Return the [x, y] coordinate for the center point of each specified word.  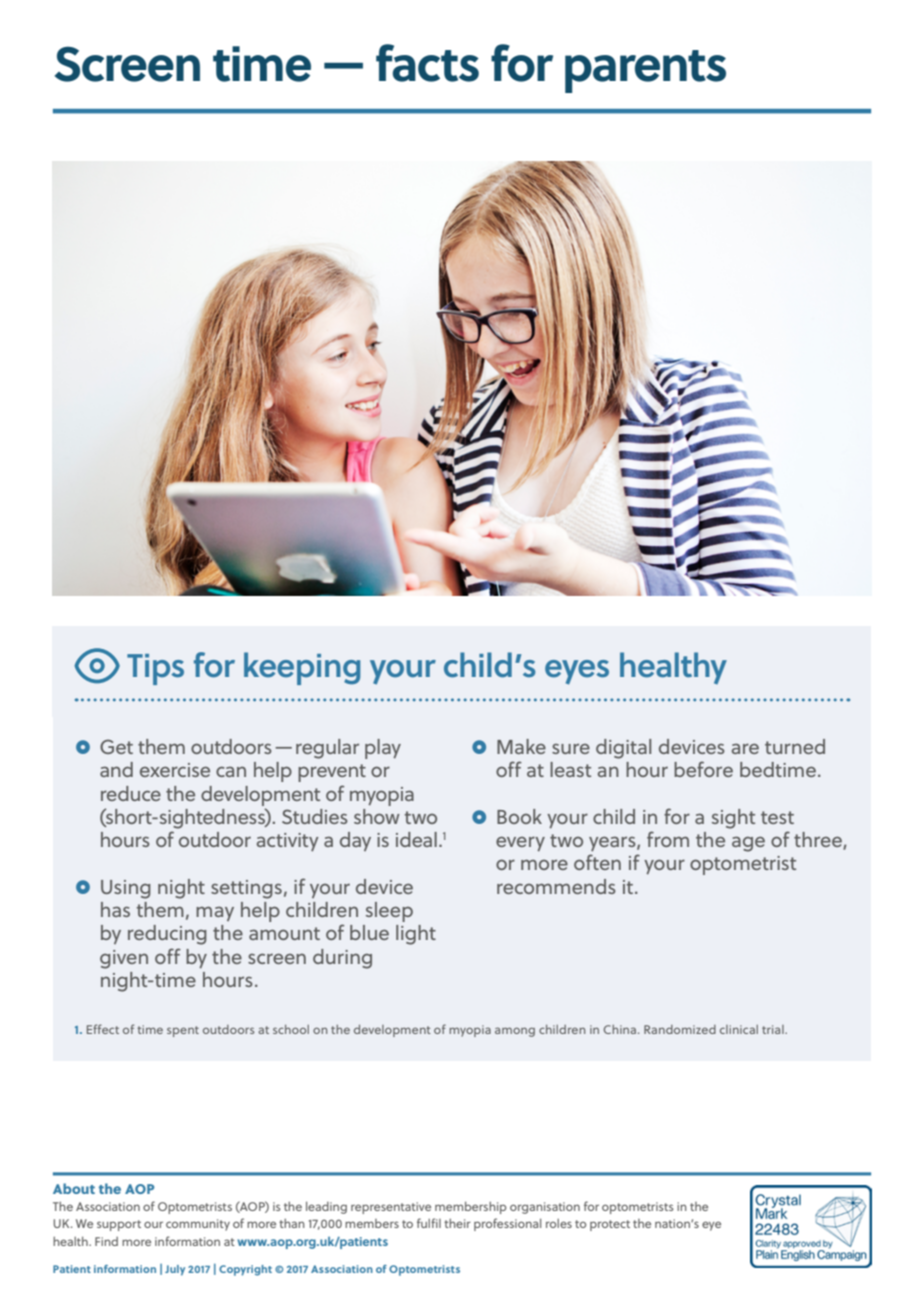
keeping [302, 668]
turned [795, 746]
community [198, 1225]
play [383, 749]
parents [645, 71]
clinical [739, 1029]
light [416, 935]
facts [427, 63]
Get [116, 746]
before [703, 769]
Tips [155, 669]
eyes [577, 672]
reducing [167, 935]
